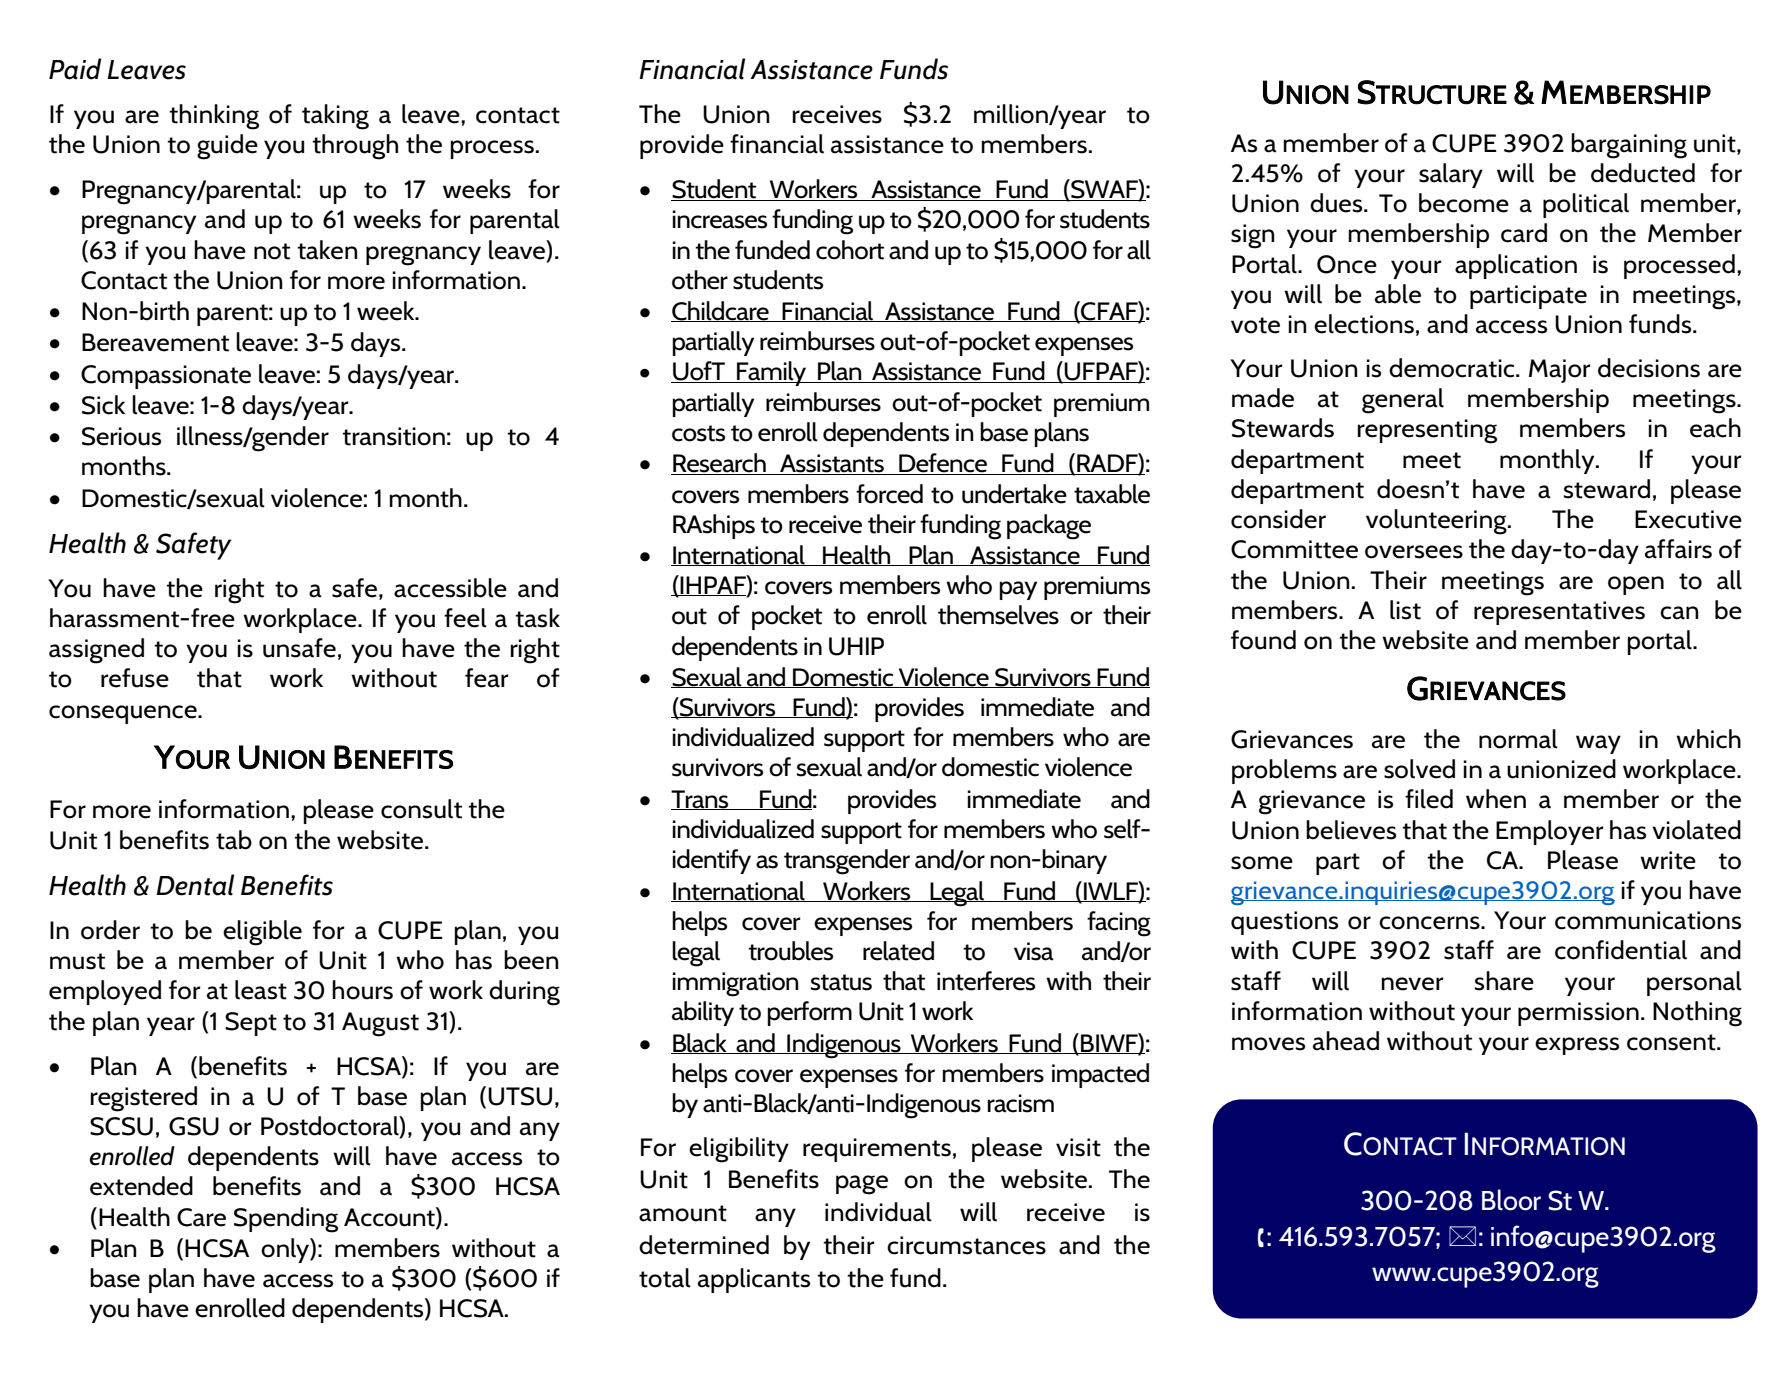 Image resolution: width=1791 pixels, height=1384 pixels. Describe the element at coordinates (234, 840) in the screenshot. I see `tab` at that location.
